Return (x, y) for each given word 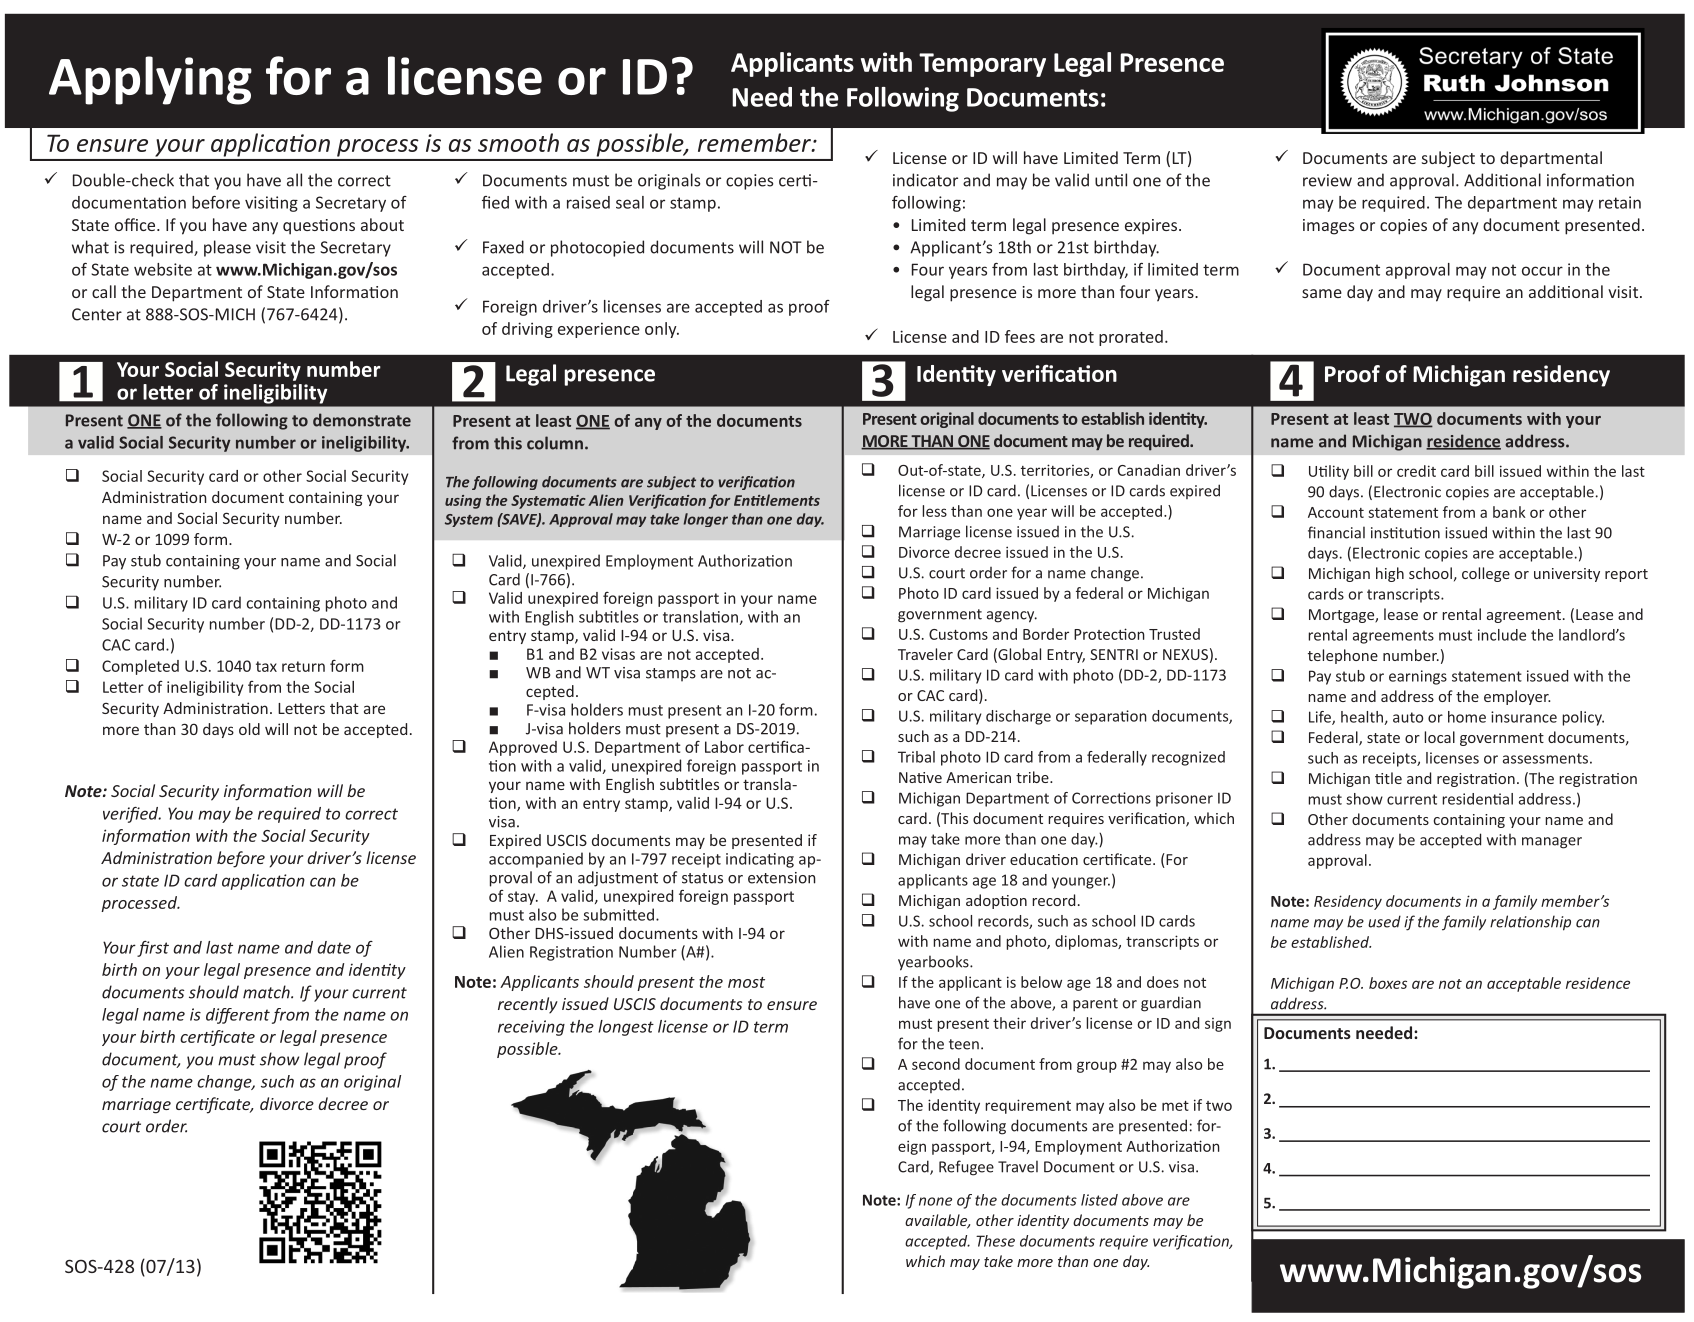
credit (1416, 471)
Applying (150, 80)
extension (782, 878)
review (1327, 180)
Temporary (982, 65)
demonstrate (362, 420)
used (1384, 921)
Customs (958, 634)
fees (1020, 336)
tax (266, 666)
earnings (1418, 677)
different (238, 1016)
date (334, 947)
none (935, 1201)
